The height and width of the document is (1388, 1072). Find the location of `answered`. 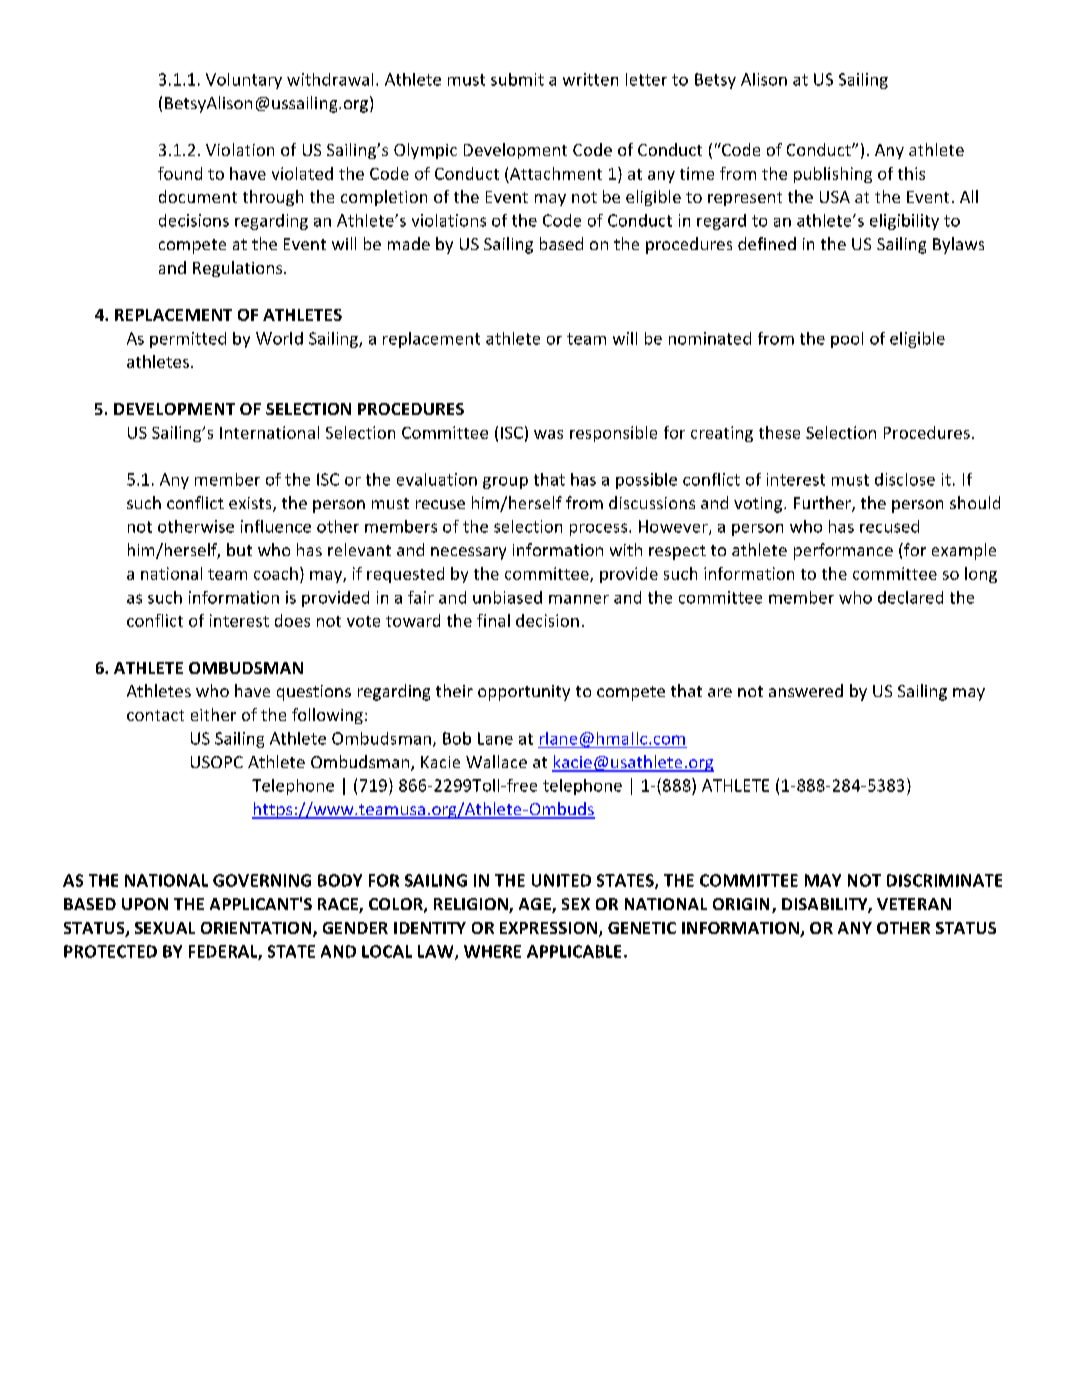

answered is located at coordinates (806, 690).
